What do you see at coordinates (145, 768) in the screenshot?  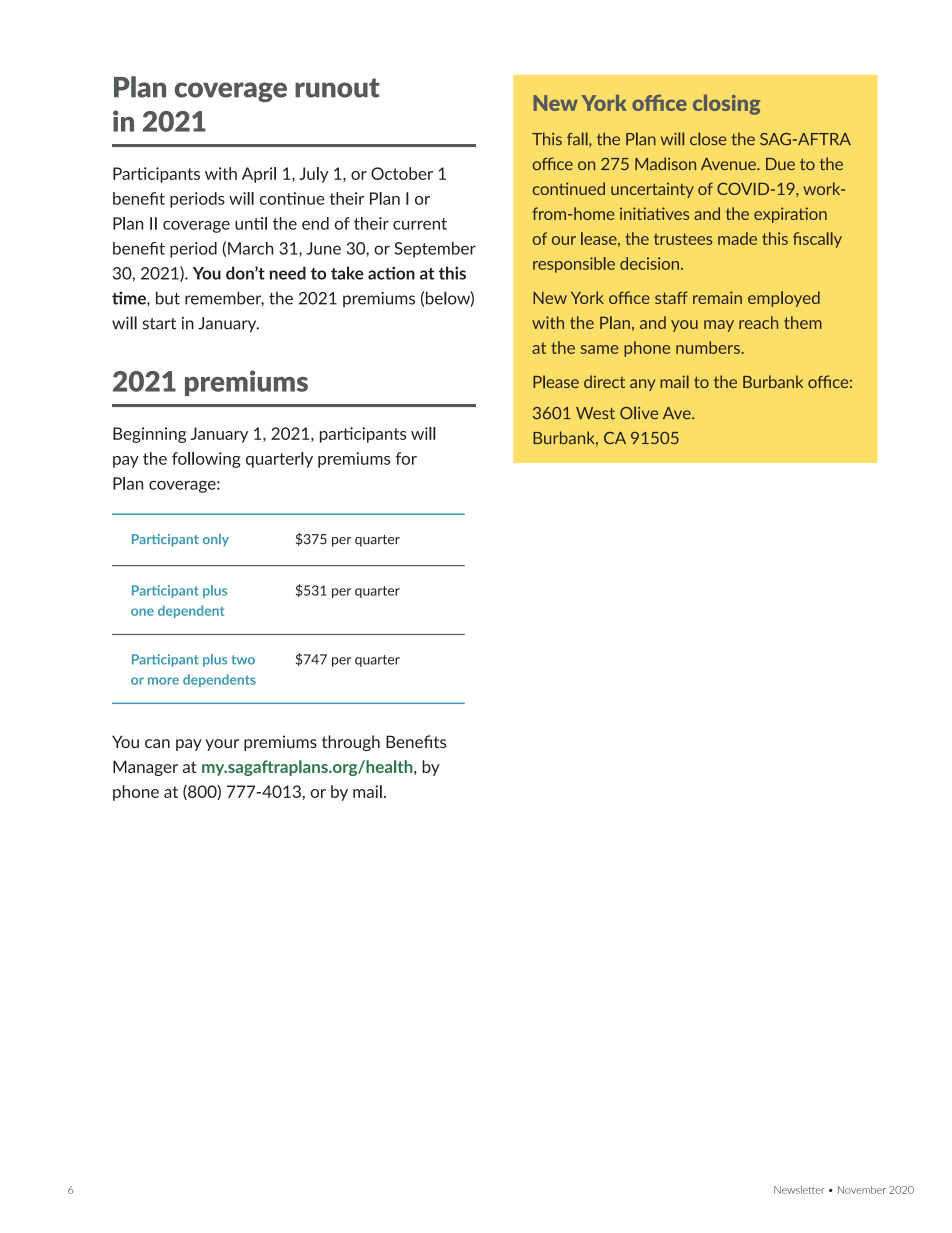 I see `Manager` at bounding box center [145, 768].
